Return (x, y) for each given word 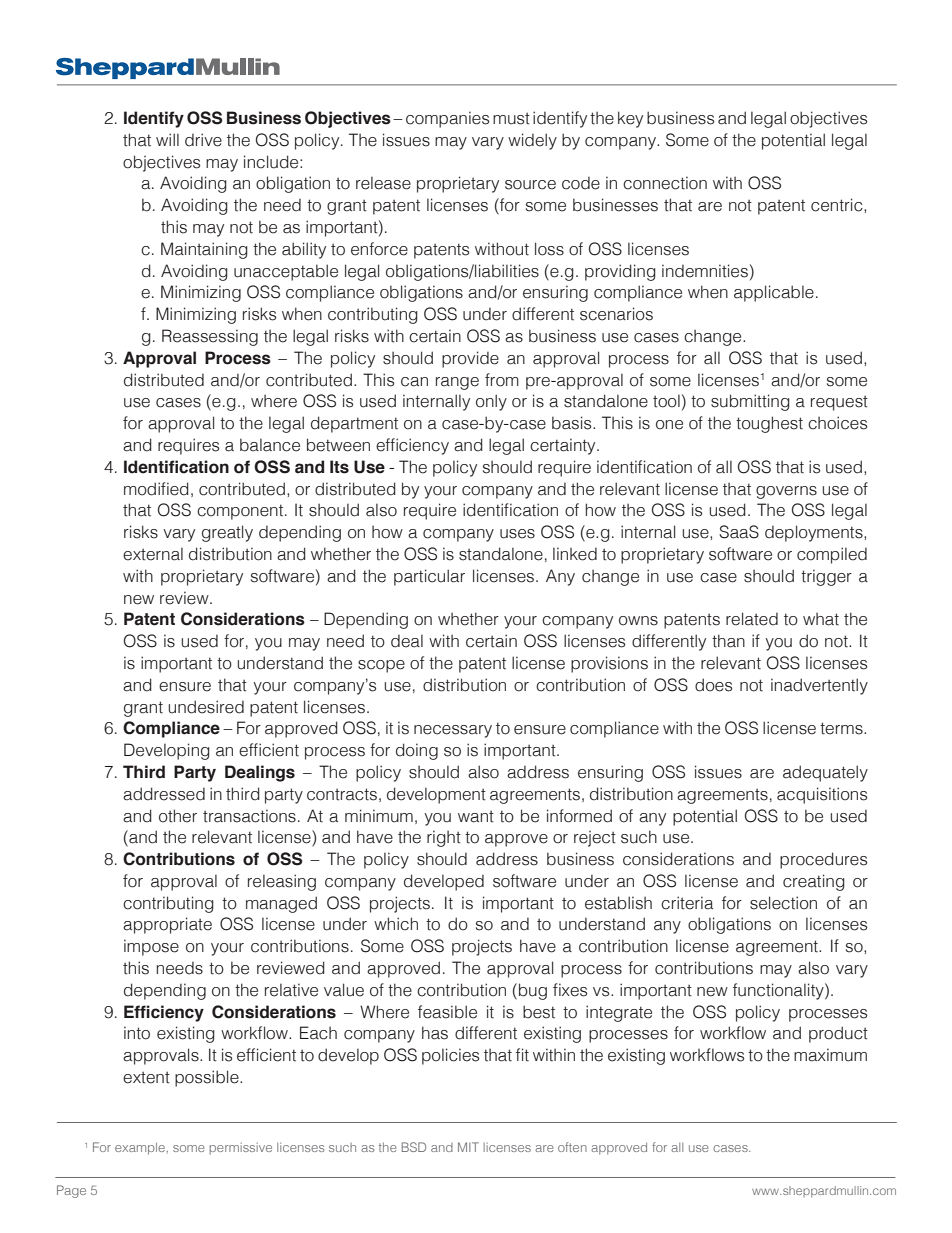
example (141, 1148)
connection (665, 183)
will (167, 139)
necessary (453, 731)
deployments (815, 533)
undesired (206, 707)
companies (447, 119)
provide (470, 359)
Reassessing (210, 337)
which (396, 924)
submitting (750, 402)
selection (783, 903)
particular (429, 577)
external (153, 554)
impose (151, 947)
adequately (825, 773)
